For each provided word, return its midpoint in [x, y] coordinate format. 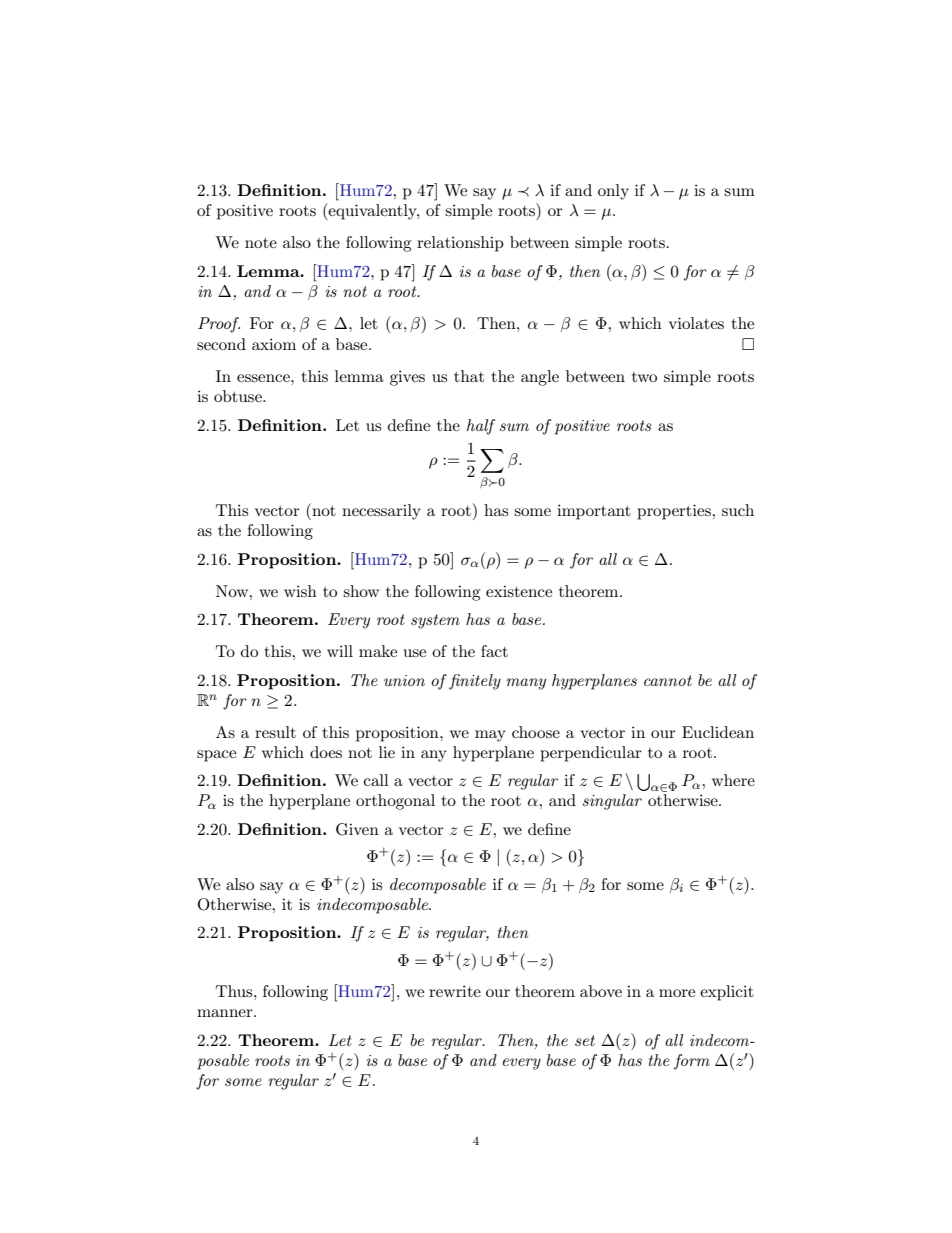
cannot [668, 680]
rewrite [455, 991]
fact [494, 651]
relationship [460, 244]
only [613, 192]
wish [300, 591]
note [261, 243]
